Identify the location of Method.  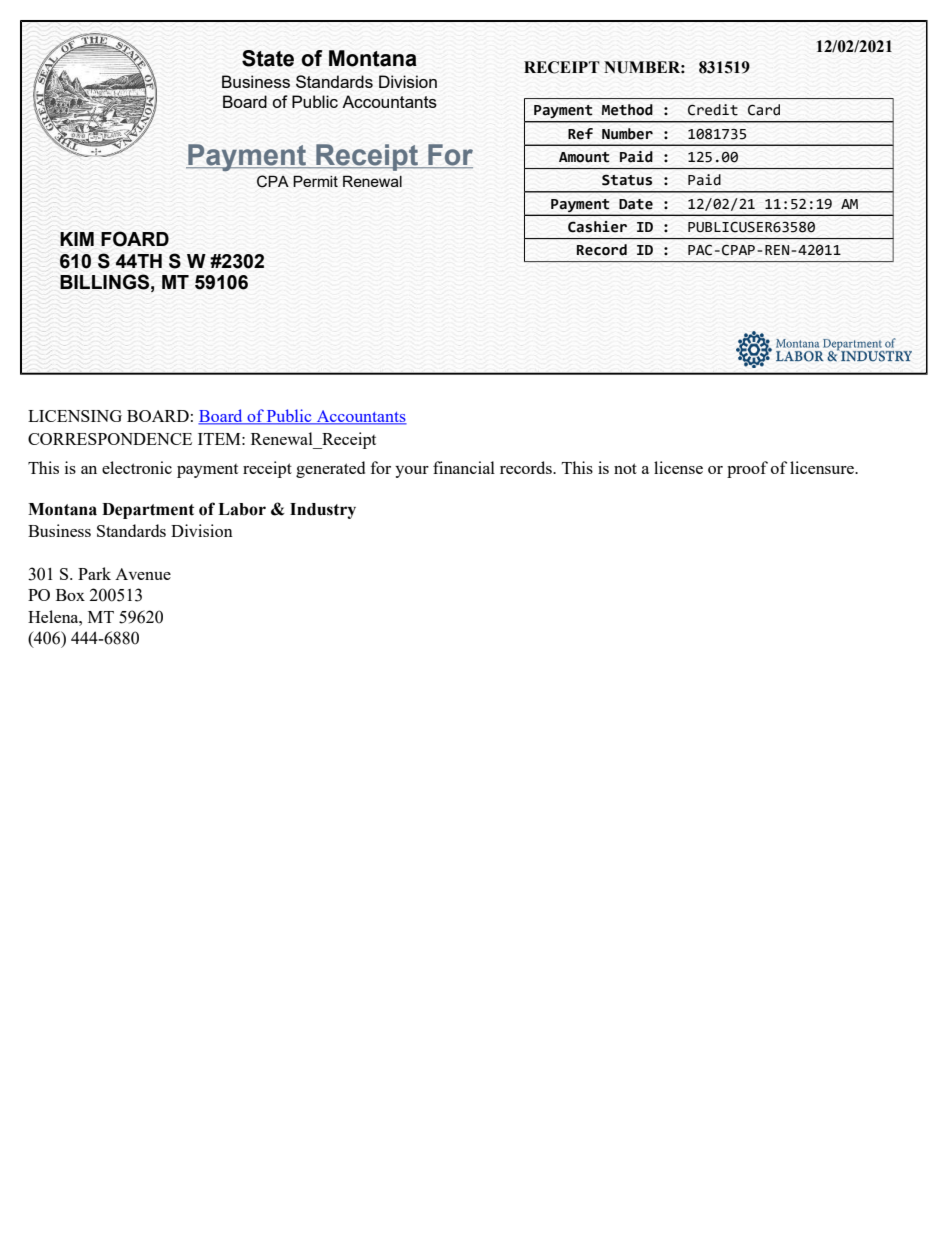
(627, 110).
